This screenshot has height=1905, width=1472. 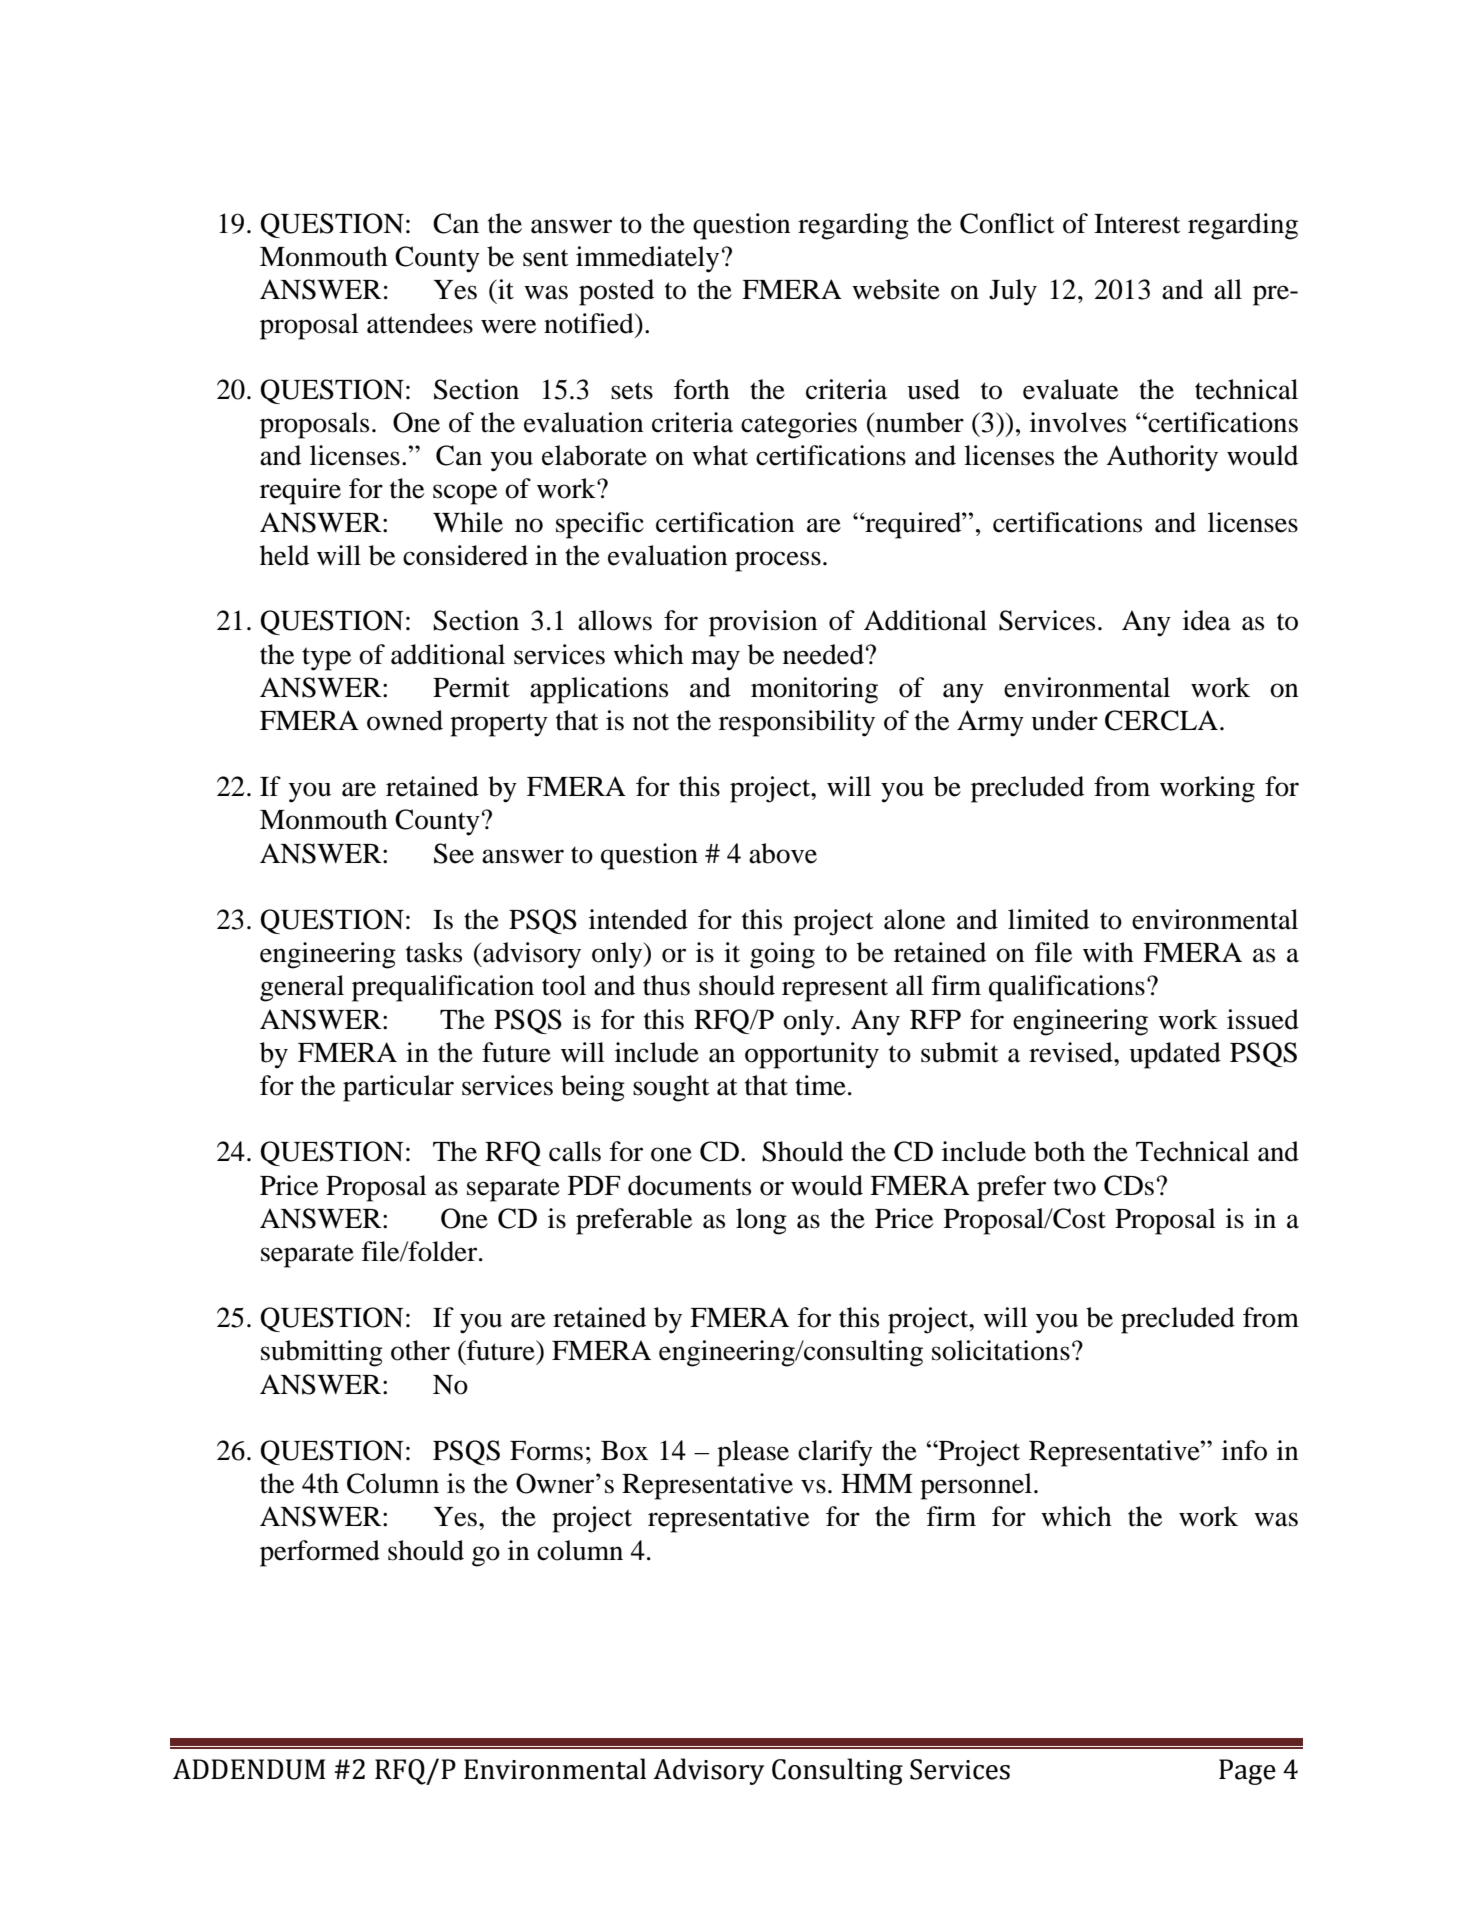 What do you see at coordinates (647, 259) in the screenshot?
I see `immediately` at bounding box center [647, 259].
